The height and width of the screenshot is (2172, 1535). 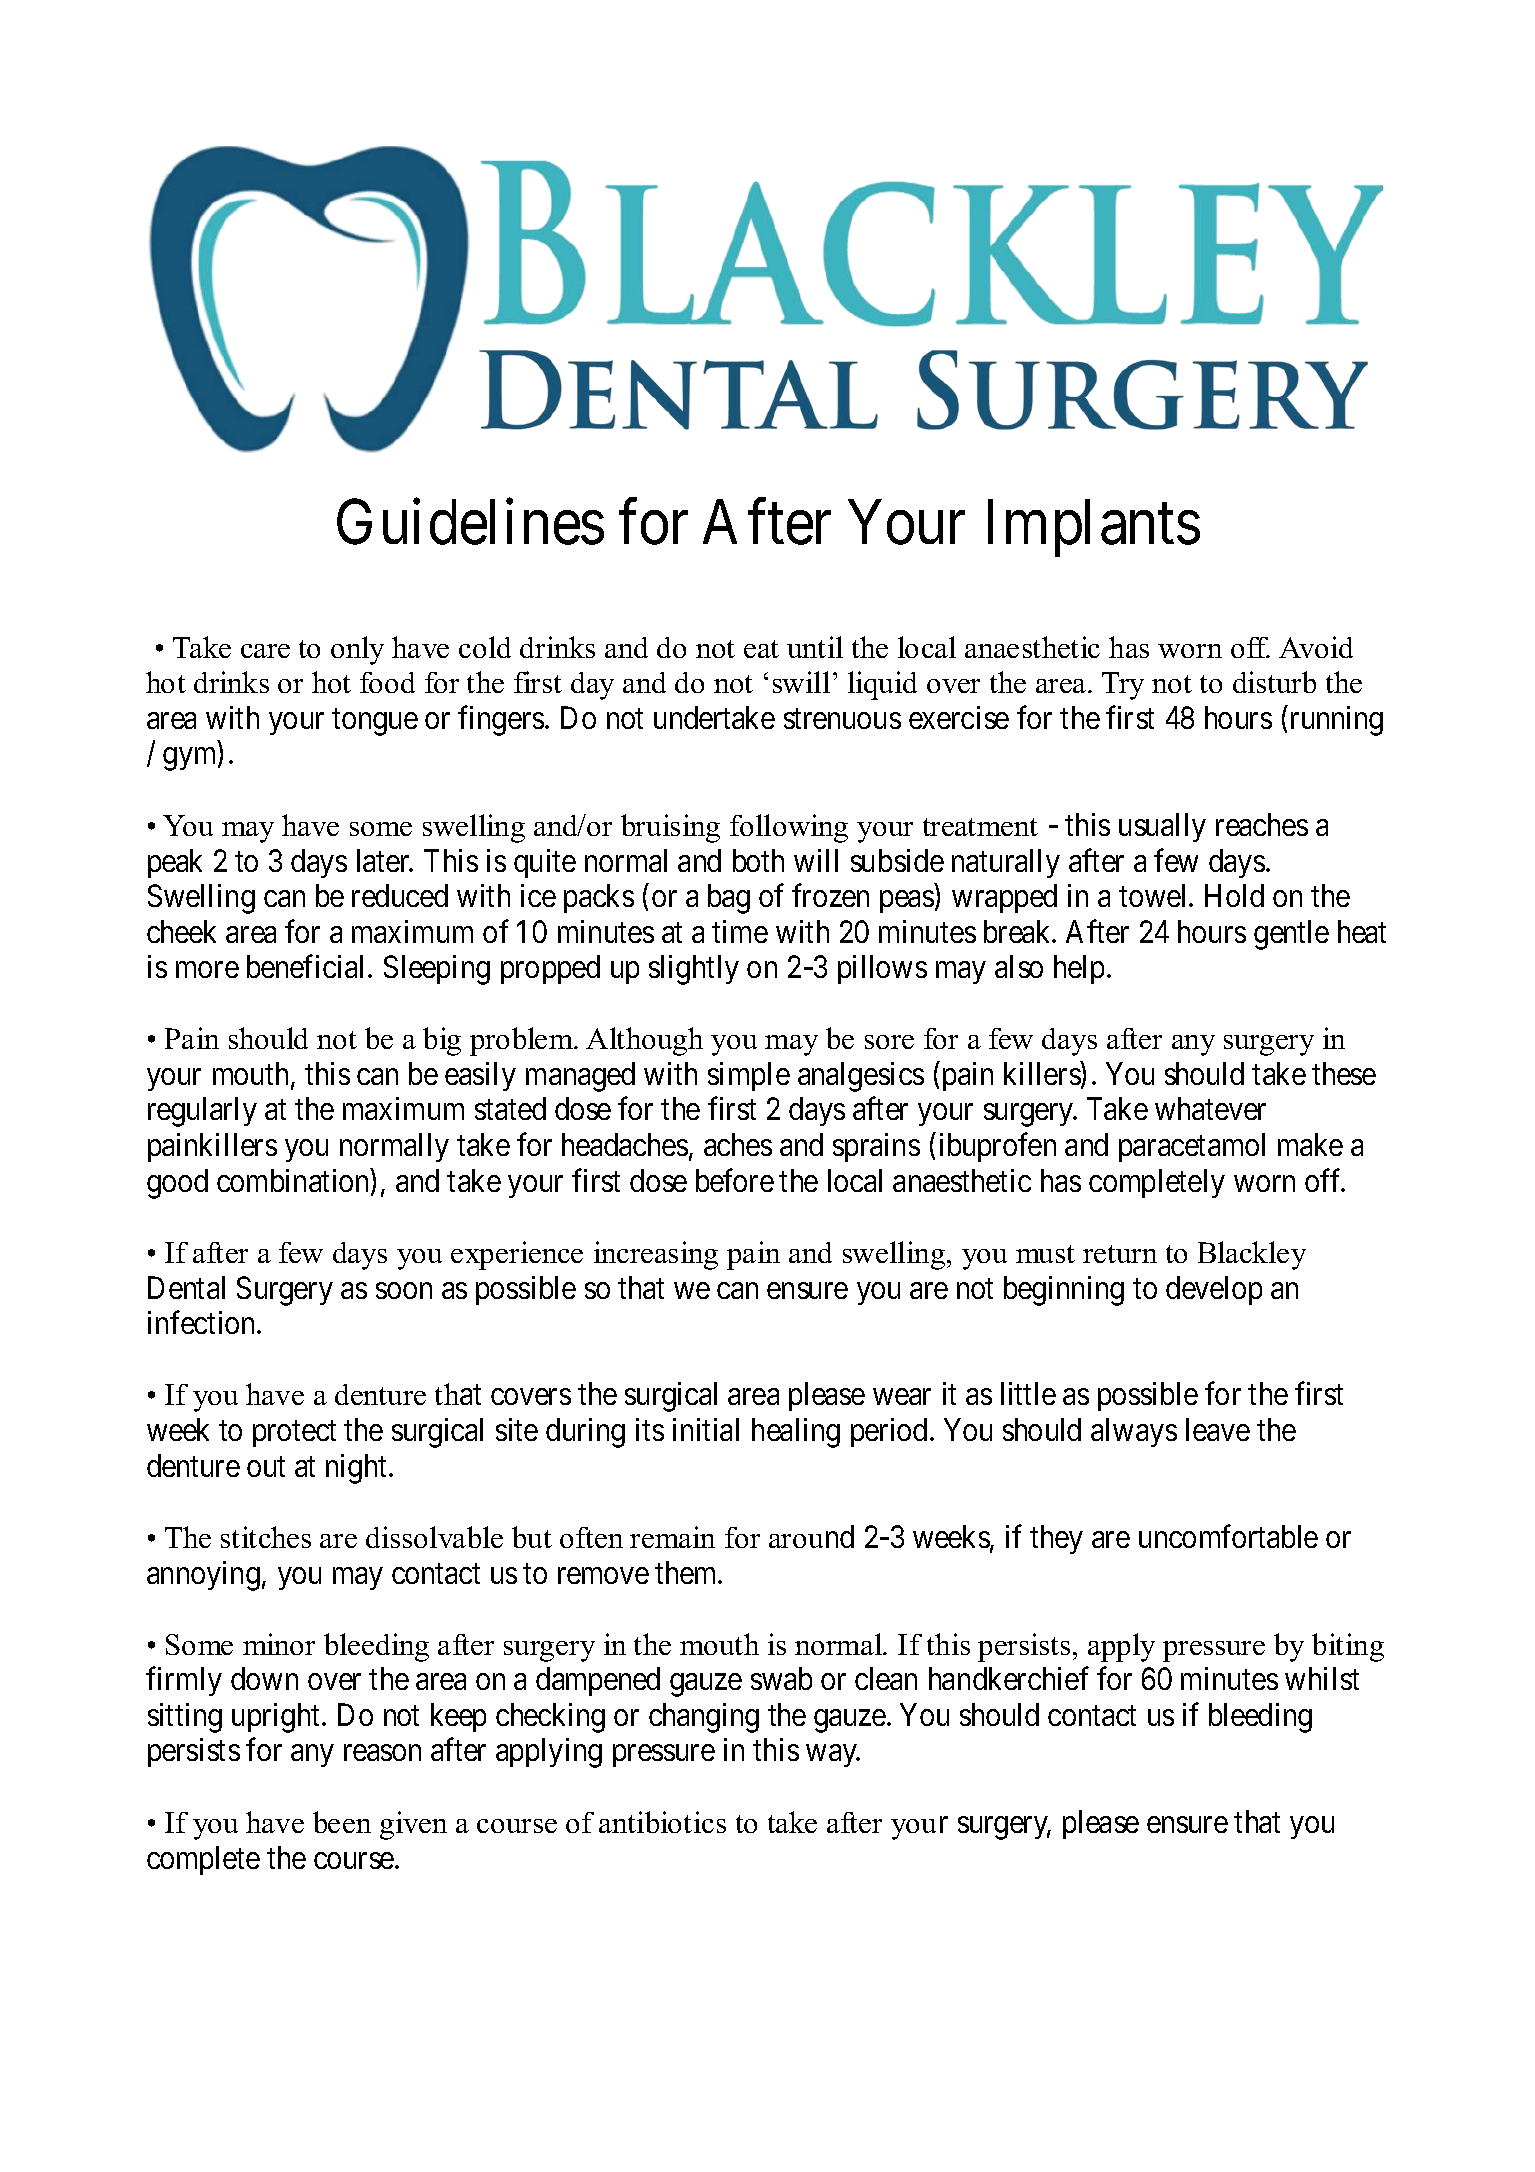 I want to click on food, so click(x=387, y=682).
